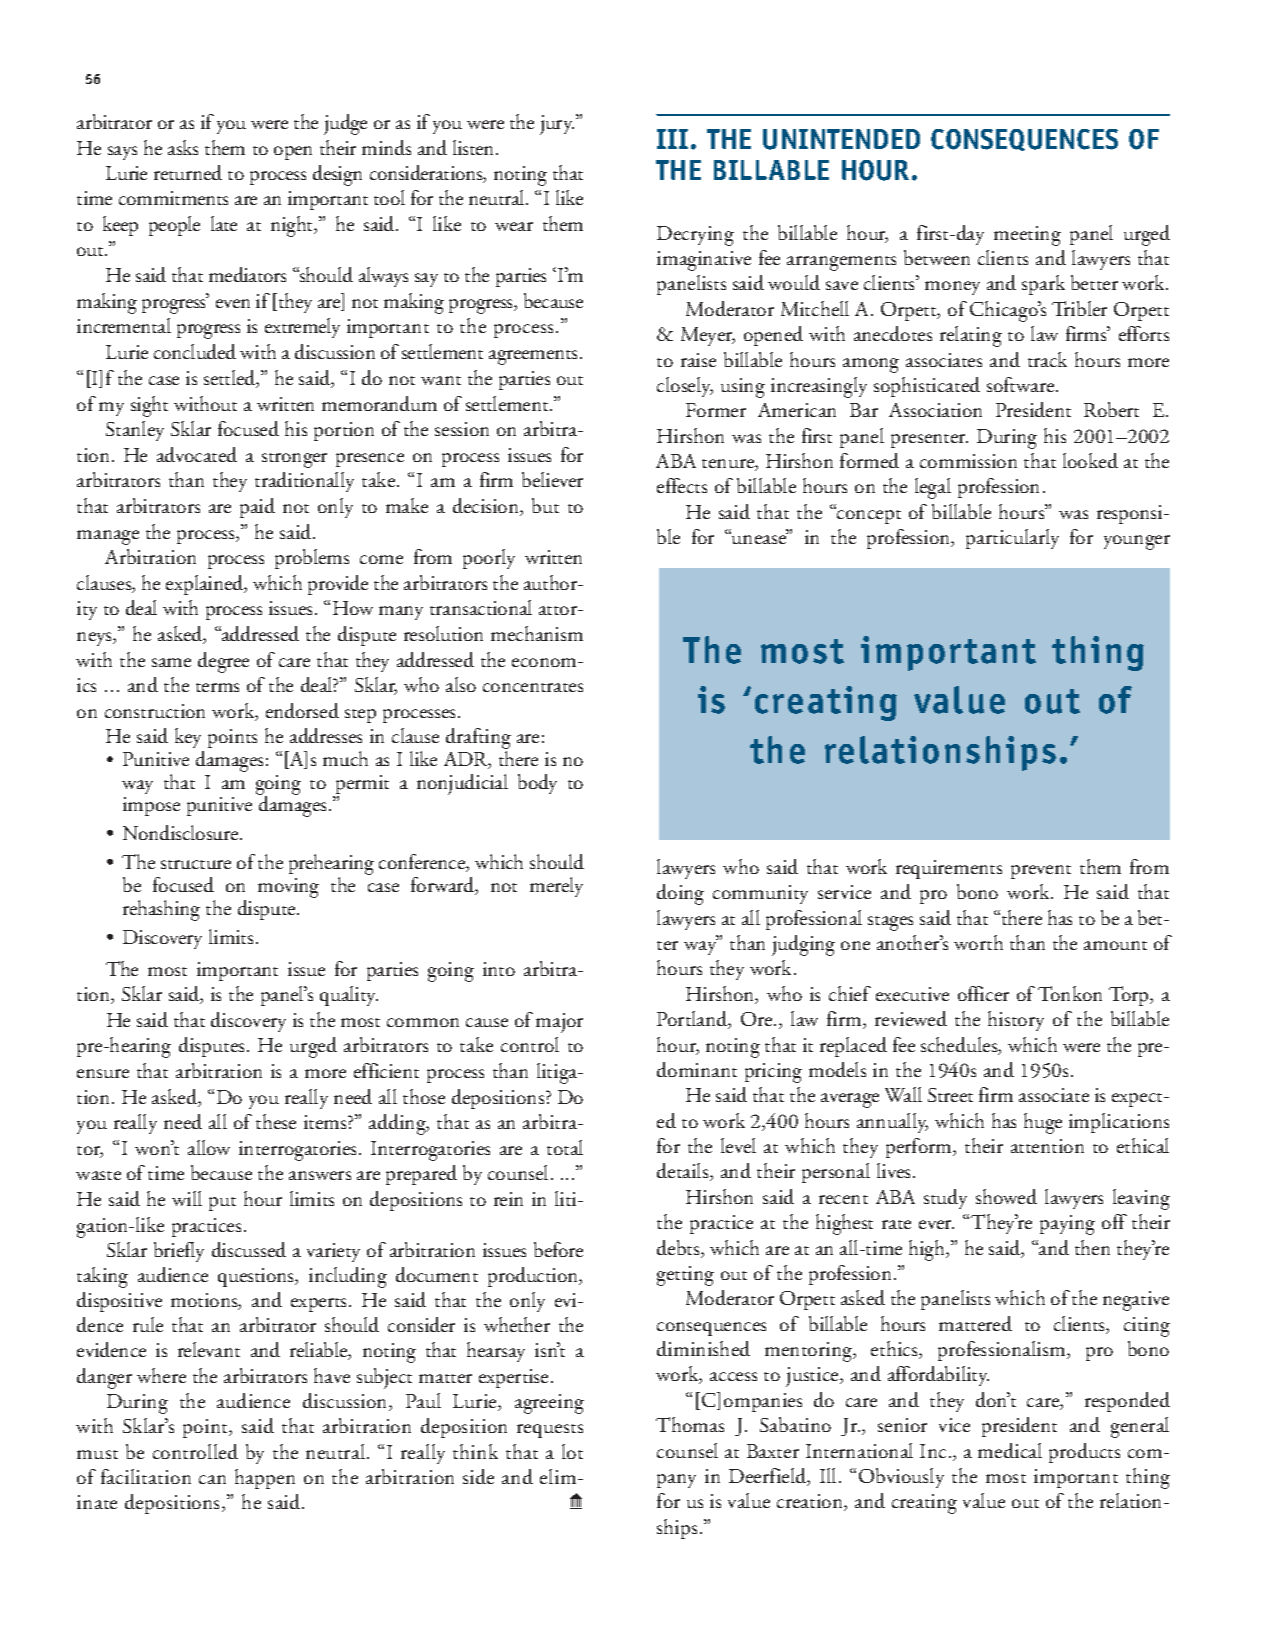 The width and height of the screenshot is (1272, 1647). Describe the element at coordinates (559, 1023) in the screenshot. I see `major` at that location.
